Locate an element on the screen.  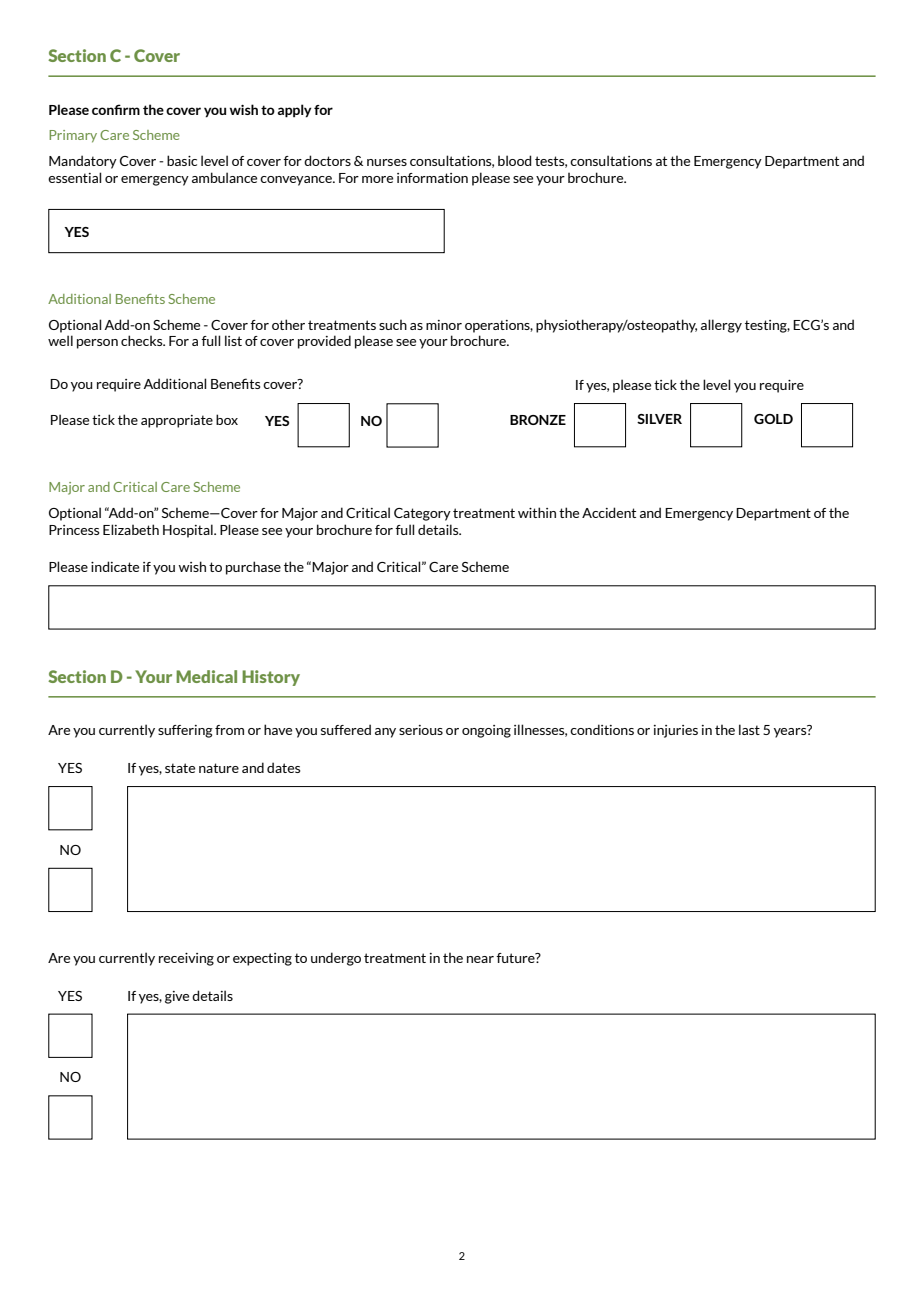
Medical is located at coordinates (206, 676).
